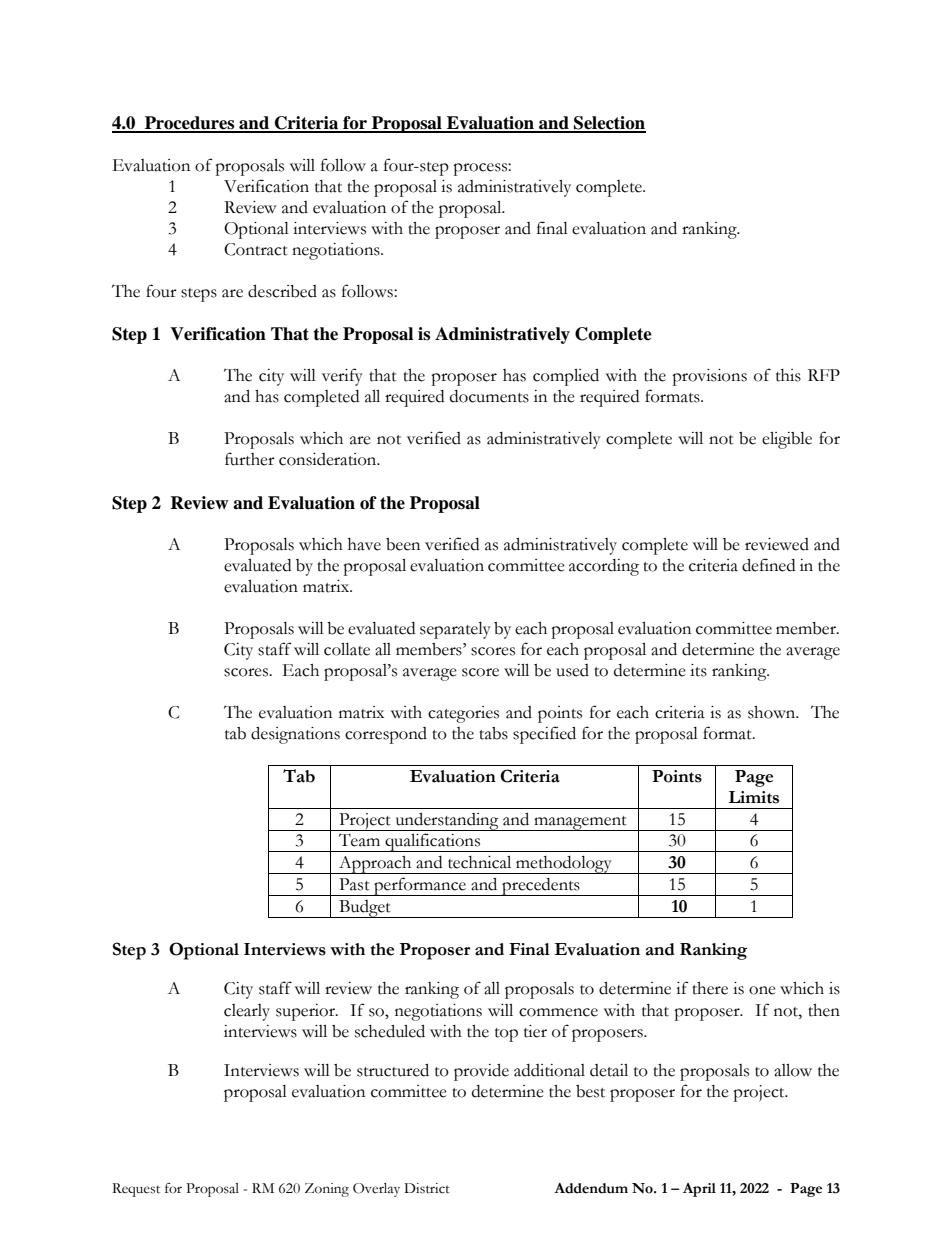  I want to click on Limits, so click(753, 797).
